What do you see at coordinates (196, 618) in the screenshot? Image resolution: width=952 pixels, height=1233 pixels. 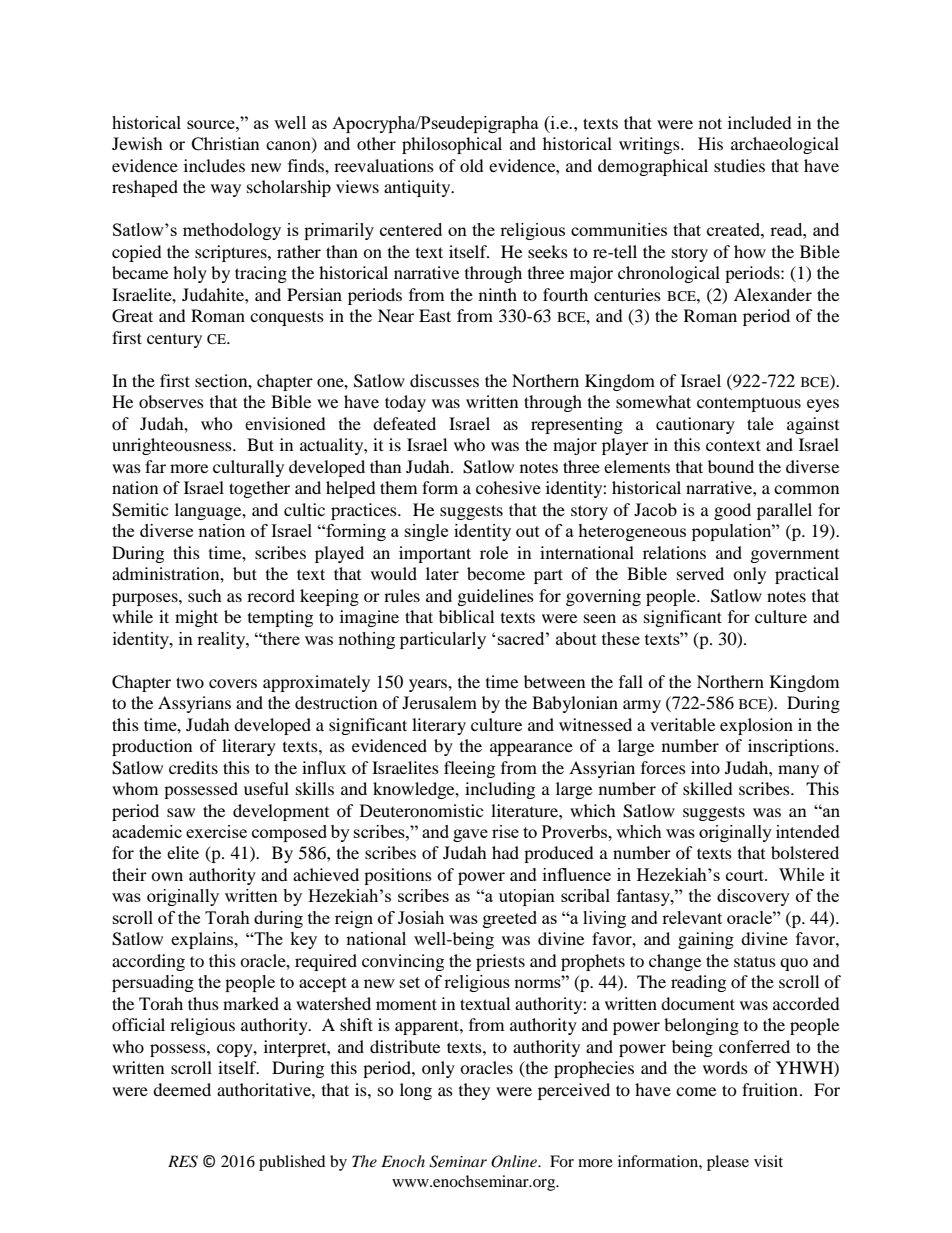 I see `might` at bounding box center [196, 618].
